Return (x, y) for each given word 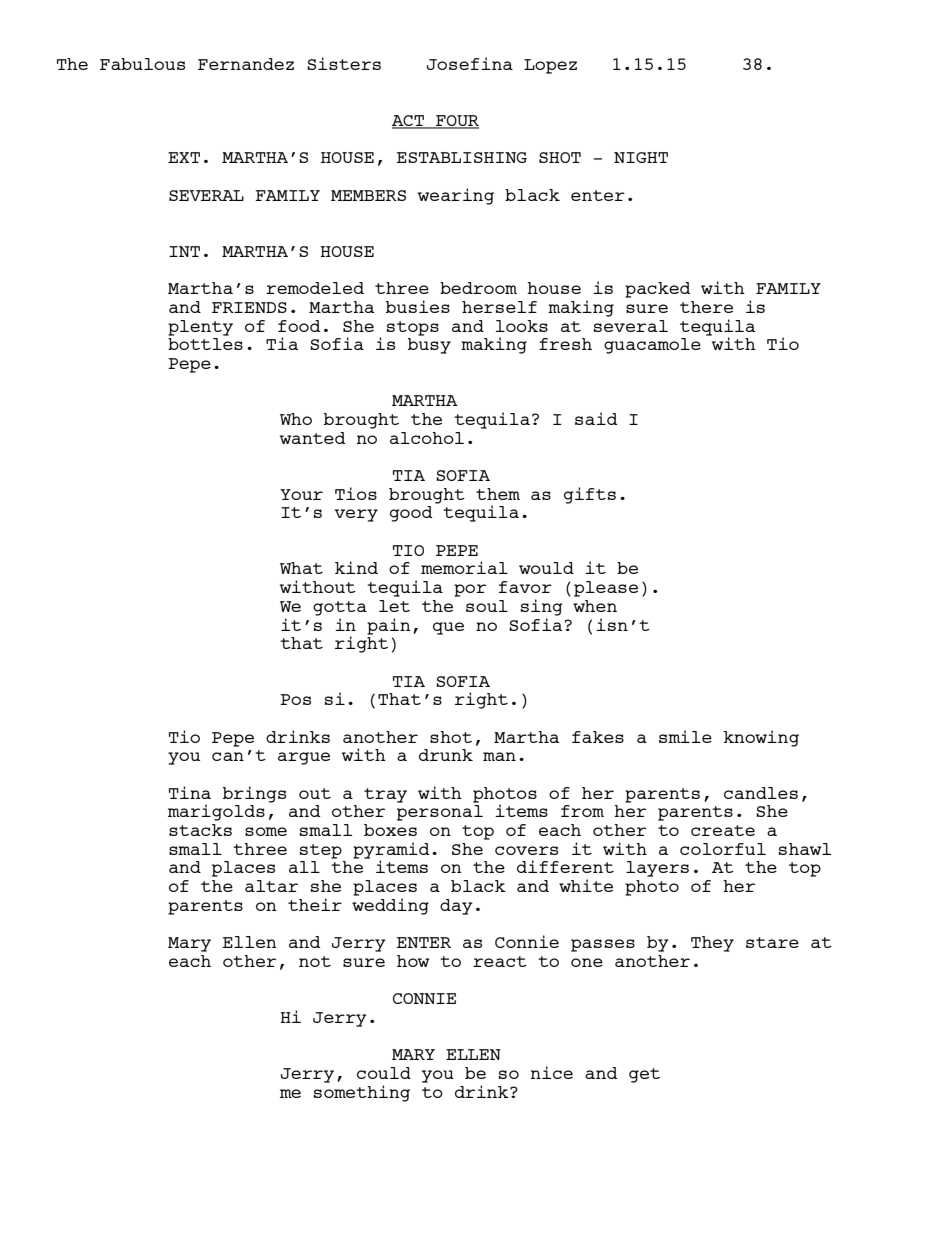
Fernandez (246, 64)
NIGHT (641, 157)
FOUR (456, 122)
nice (552, 1072)
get (644, 1075)
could (384, 1073)
